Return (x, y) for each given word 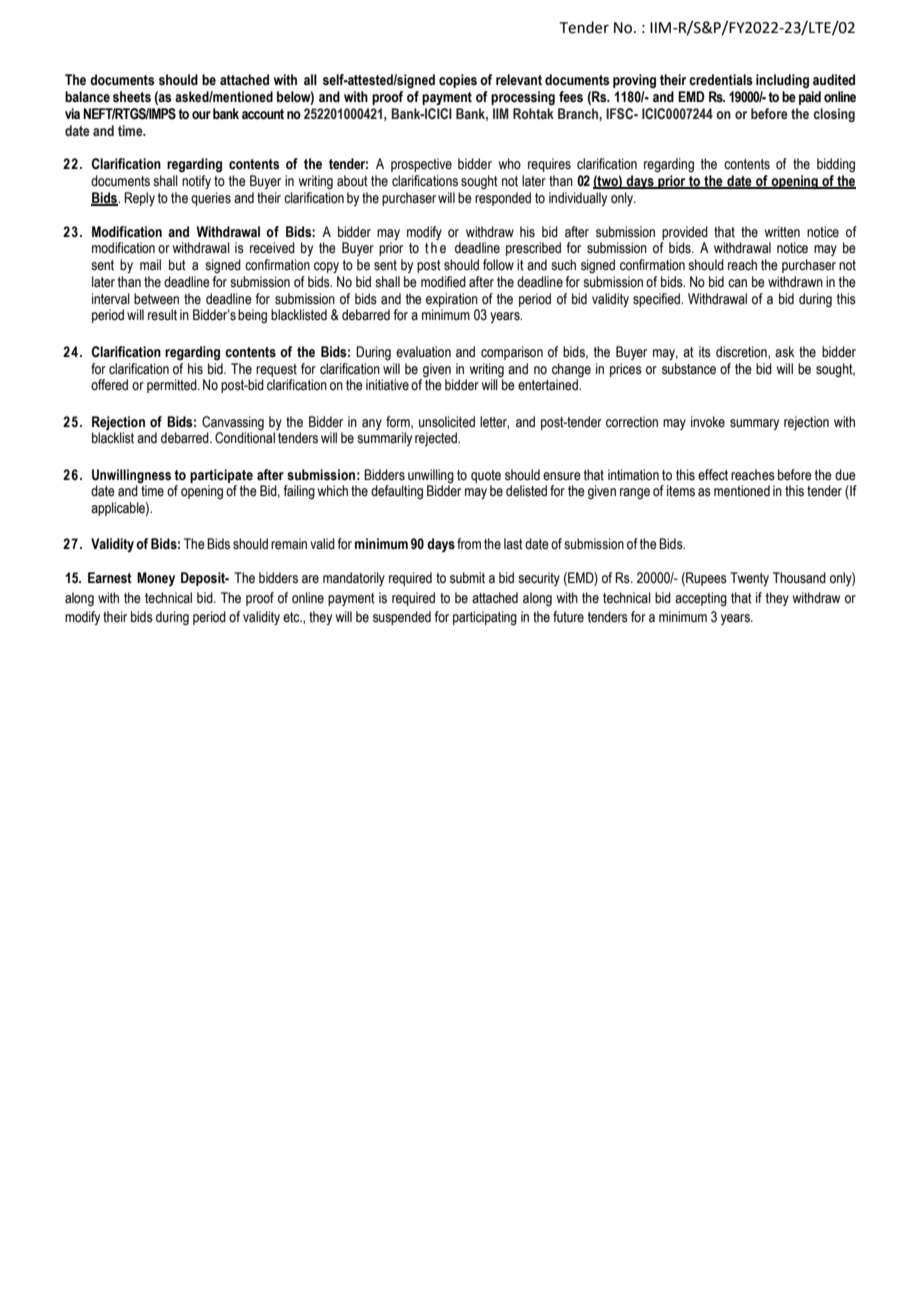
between (156, 299)
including (782, 81)
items (681, 491)
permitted (173, 386)
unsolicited (447, 422)
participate (221, 476)
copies (458, 81)
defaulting (397, 492)
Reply (139, 199)
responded (503, 199)
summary (754, 424)
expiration (452, 300)
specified (657, 300)
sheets (132, 97)
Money (156, 579)
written (782, 232)
